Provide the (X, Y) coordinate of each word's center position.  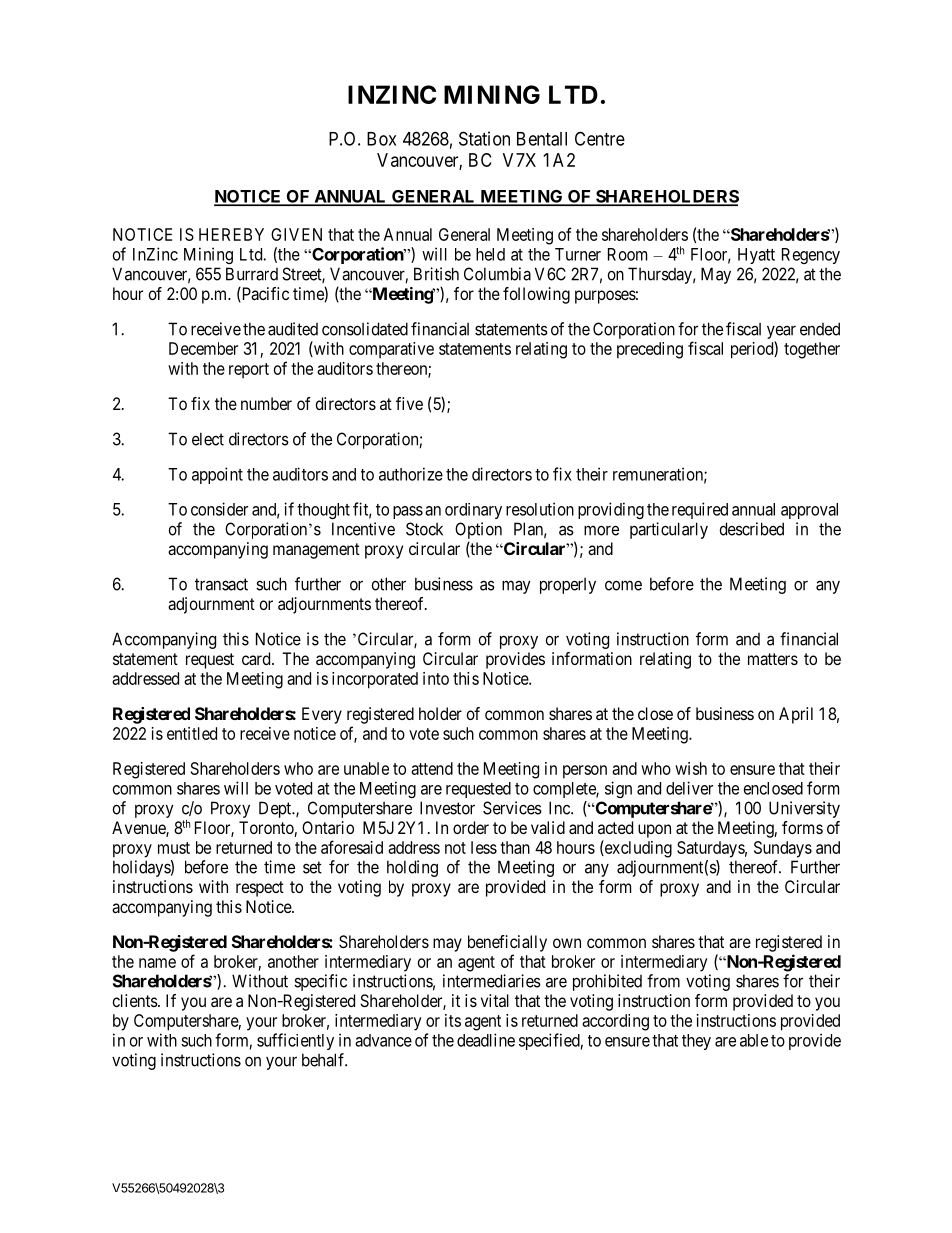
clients (136, 1000)
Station (484, 138)
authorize (411, 474)
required (700, 510)
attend (432, 768)
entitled (192, 733)
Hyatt (756, 256)
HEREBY (231, 234)
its (453, 1020)
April (796, 715)
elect (208, 439)
